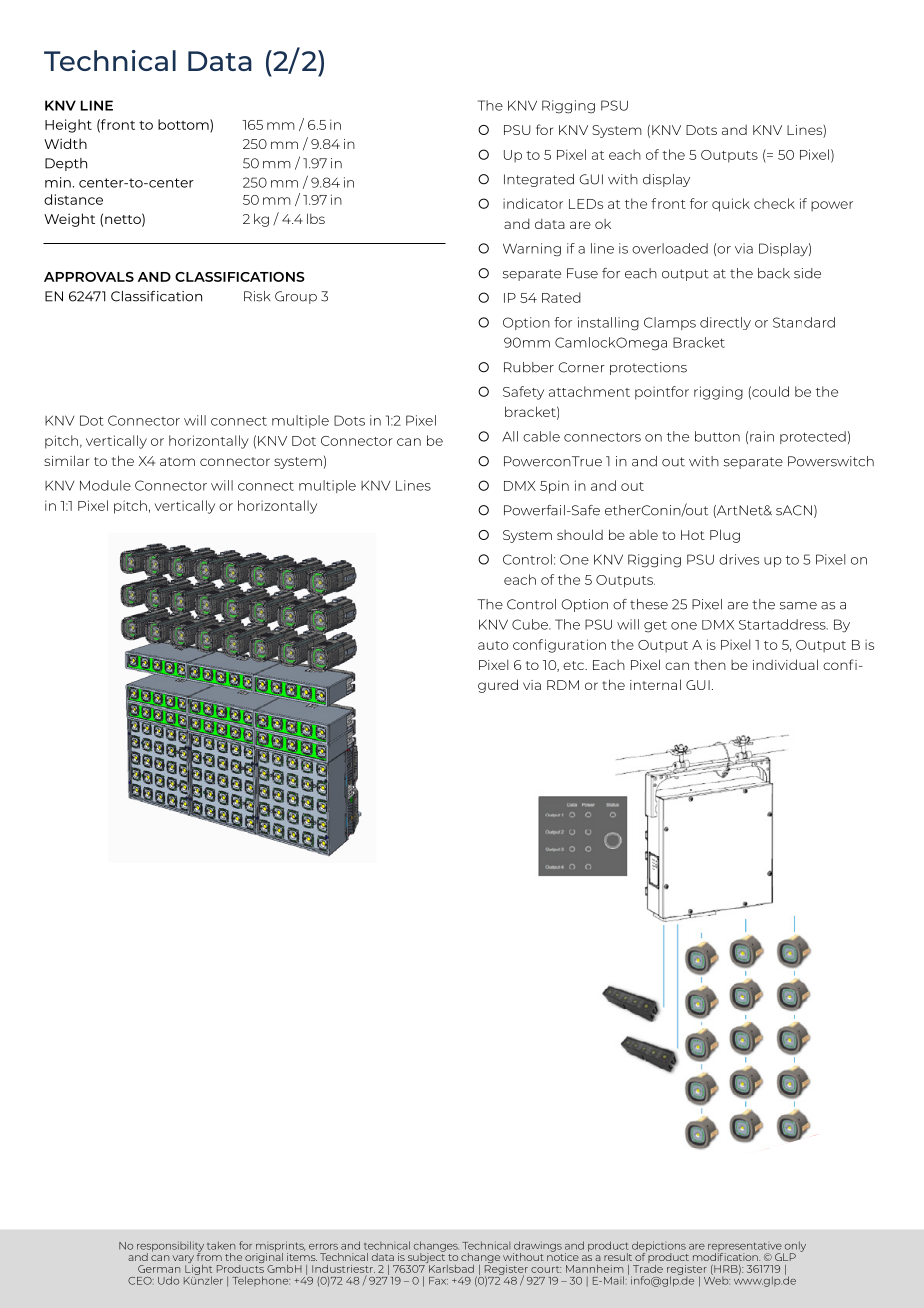  I want to click on responsibility, so click(170, 1247).
